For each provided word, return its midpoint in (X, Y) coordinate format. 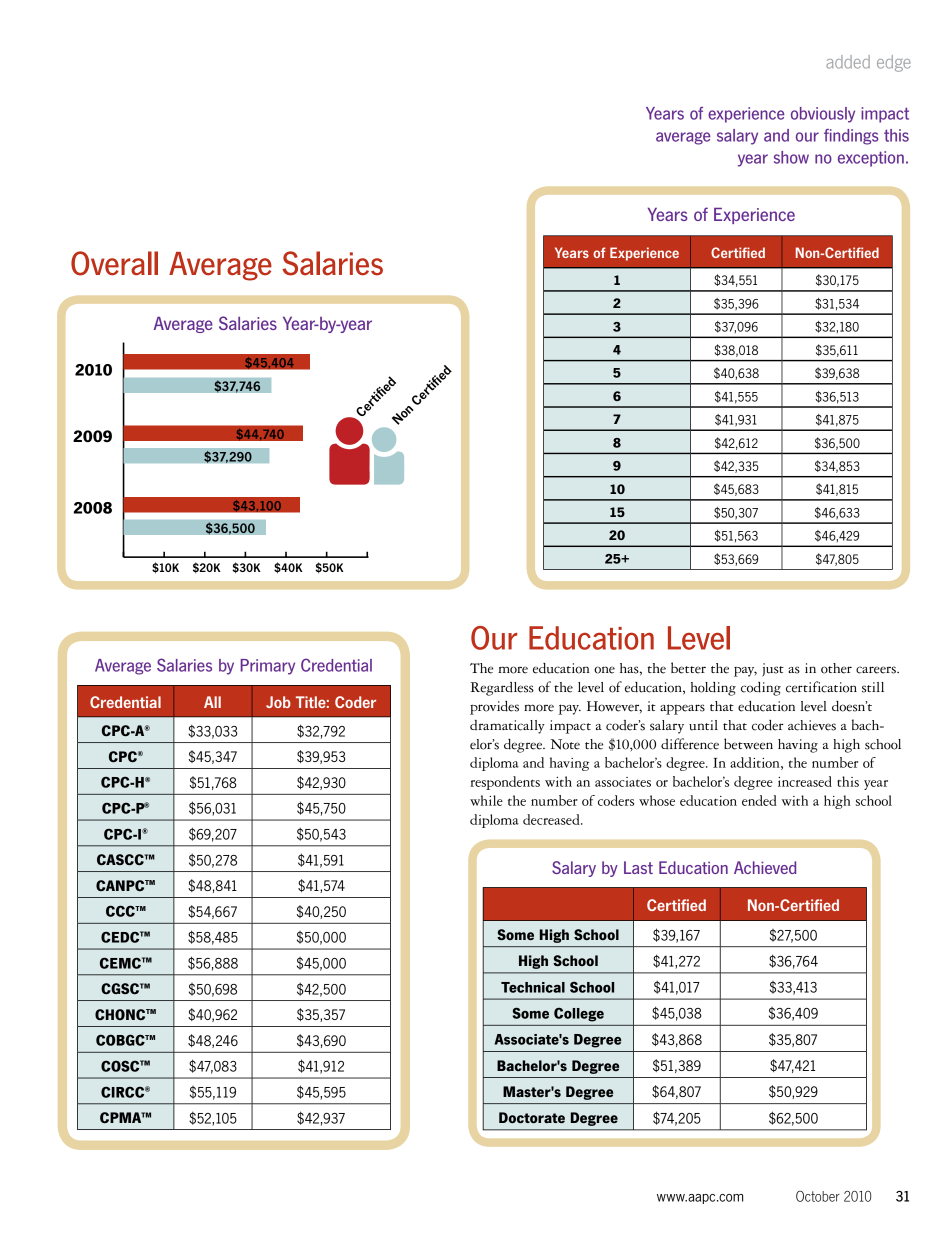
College (579, 1015)
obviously (823, 115)
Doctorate (532, 1117)
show (791, 157)
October (818, 1196)
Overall (114, 263)
